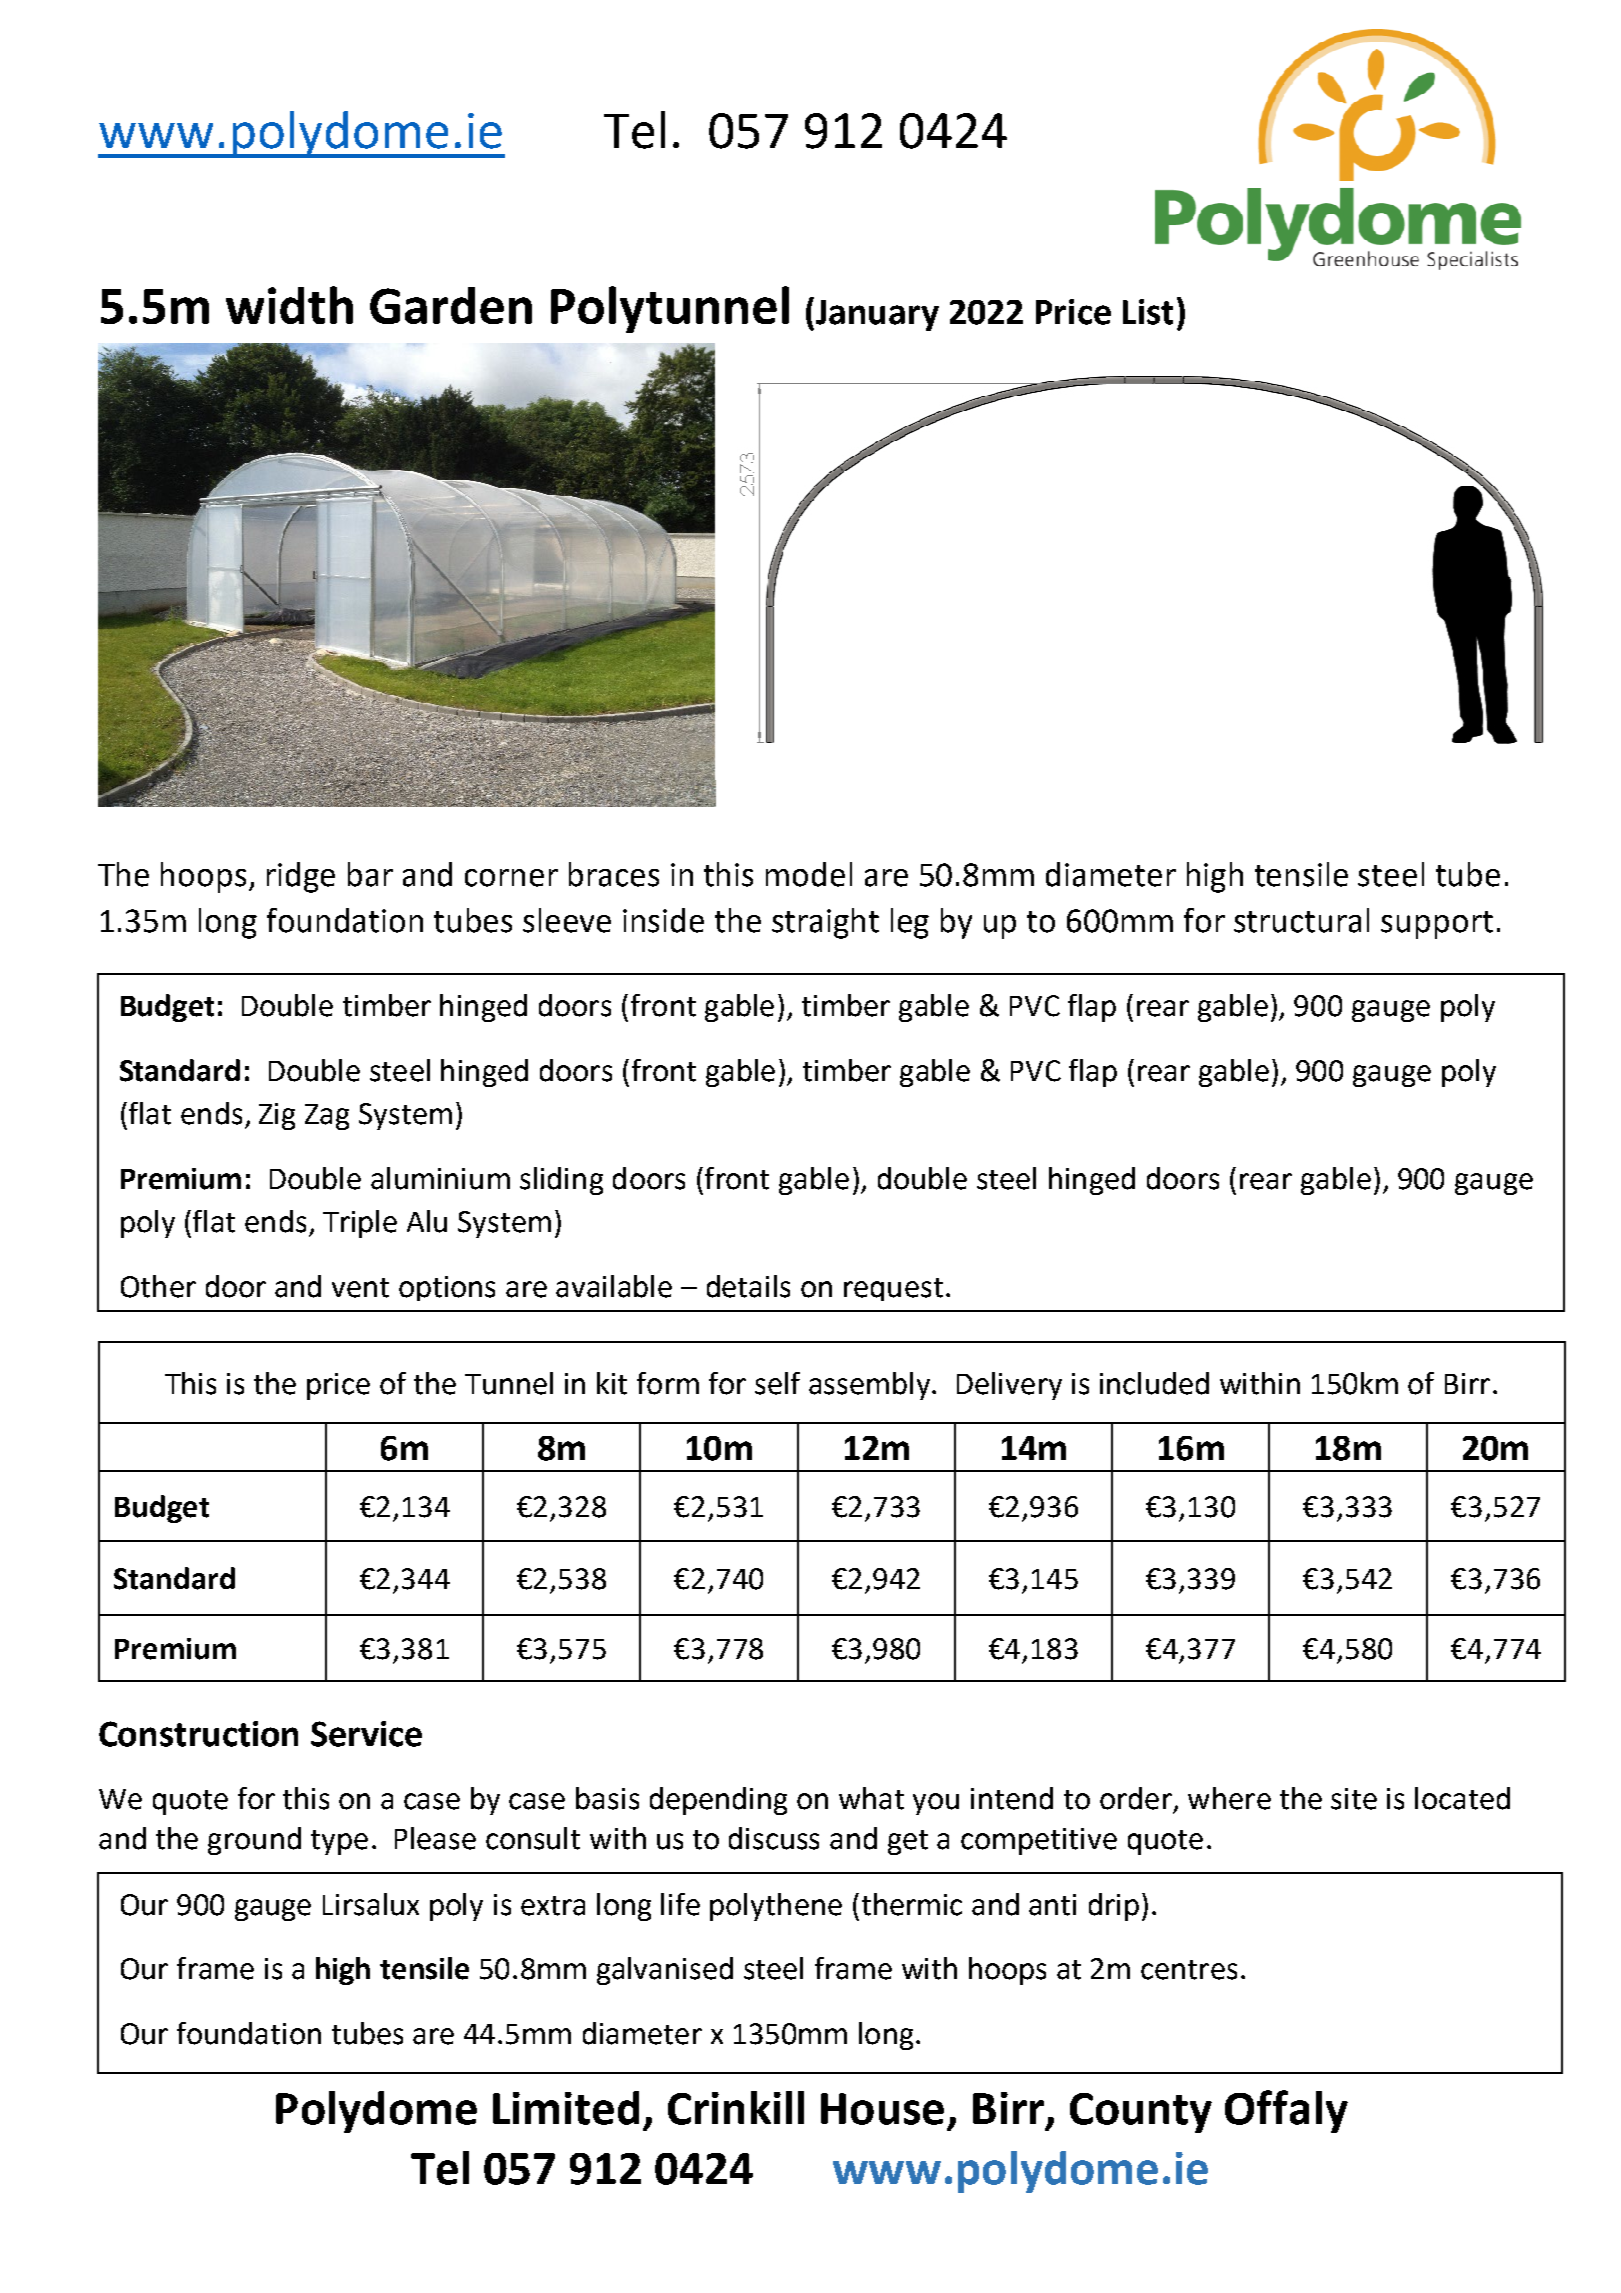  Describe the element at coordinates (1154, 1383) in the page. I see `included` at that location.
